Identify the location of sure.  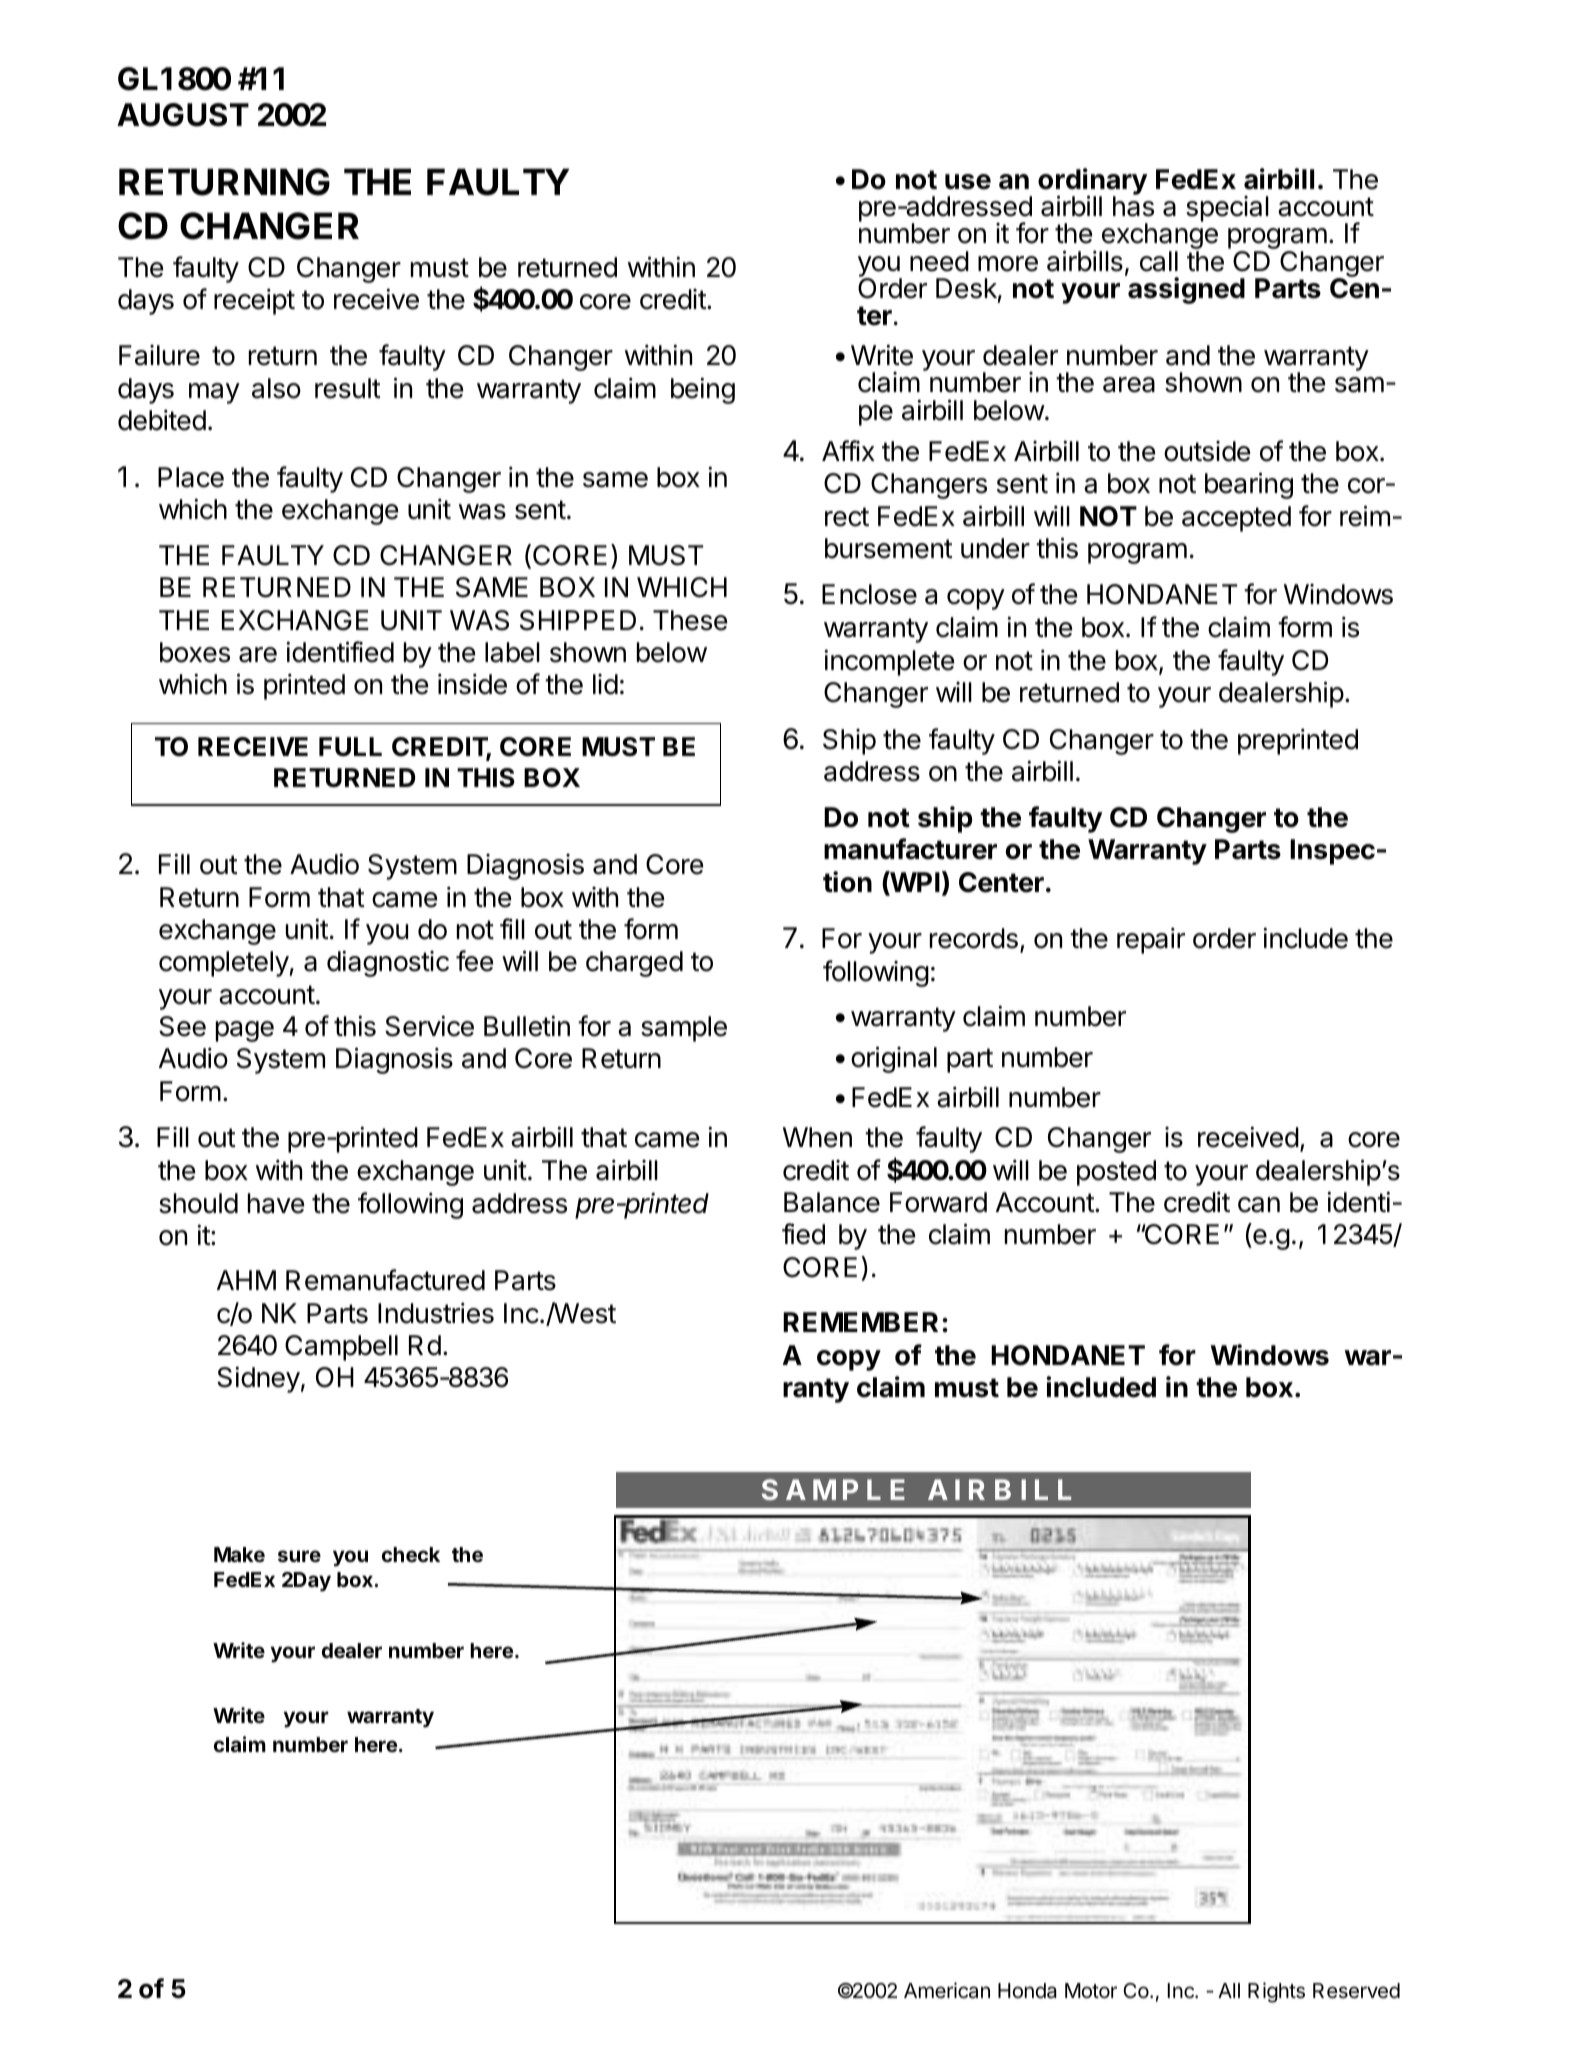
(299, 1556).
